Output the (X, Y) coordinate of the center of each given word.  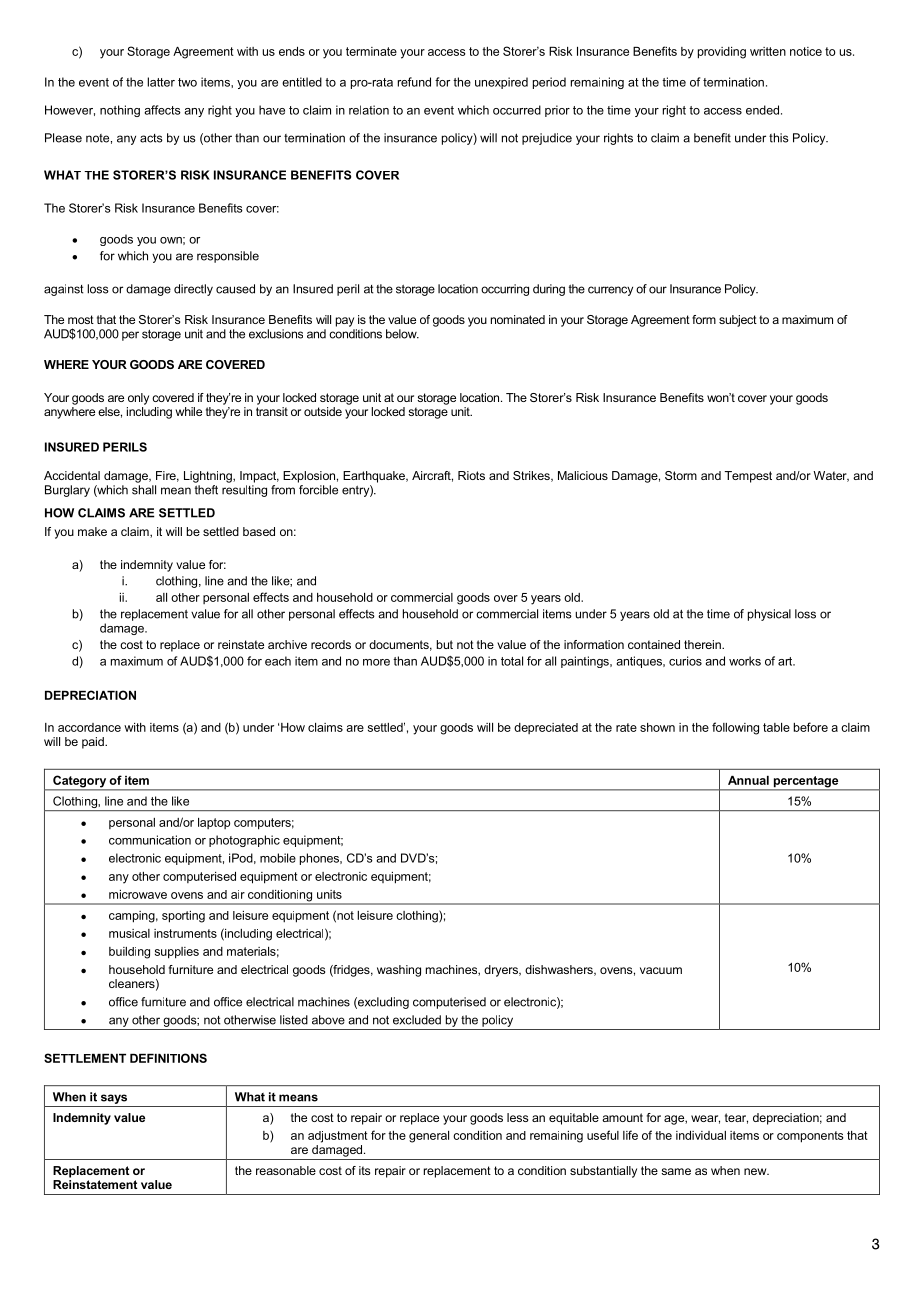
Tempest (748, 477)
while (189, 411)
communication (150, 840)
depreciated (546, 728)
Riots (471, 475)
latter (161, 82)
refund (414, 82)
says (114, 1099)
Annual (748, 780)
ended (764, 110)
